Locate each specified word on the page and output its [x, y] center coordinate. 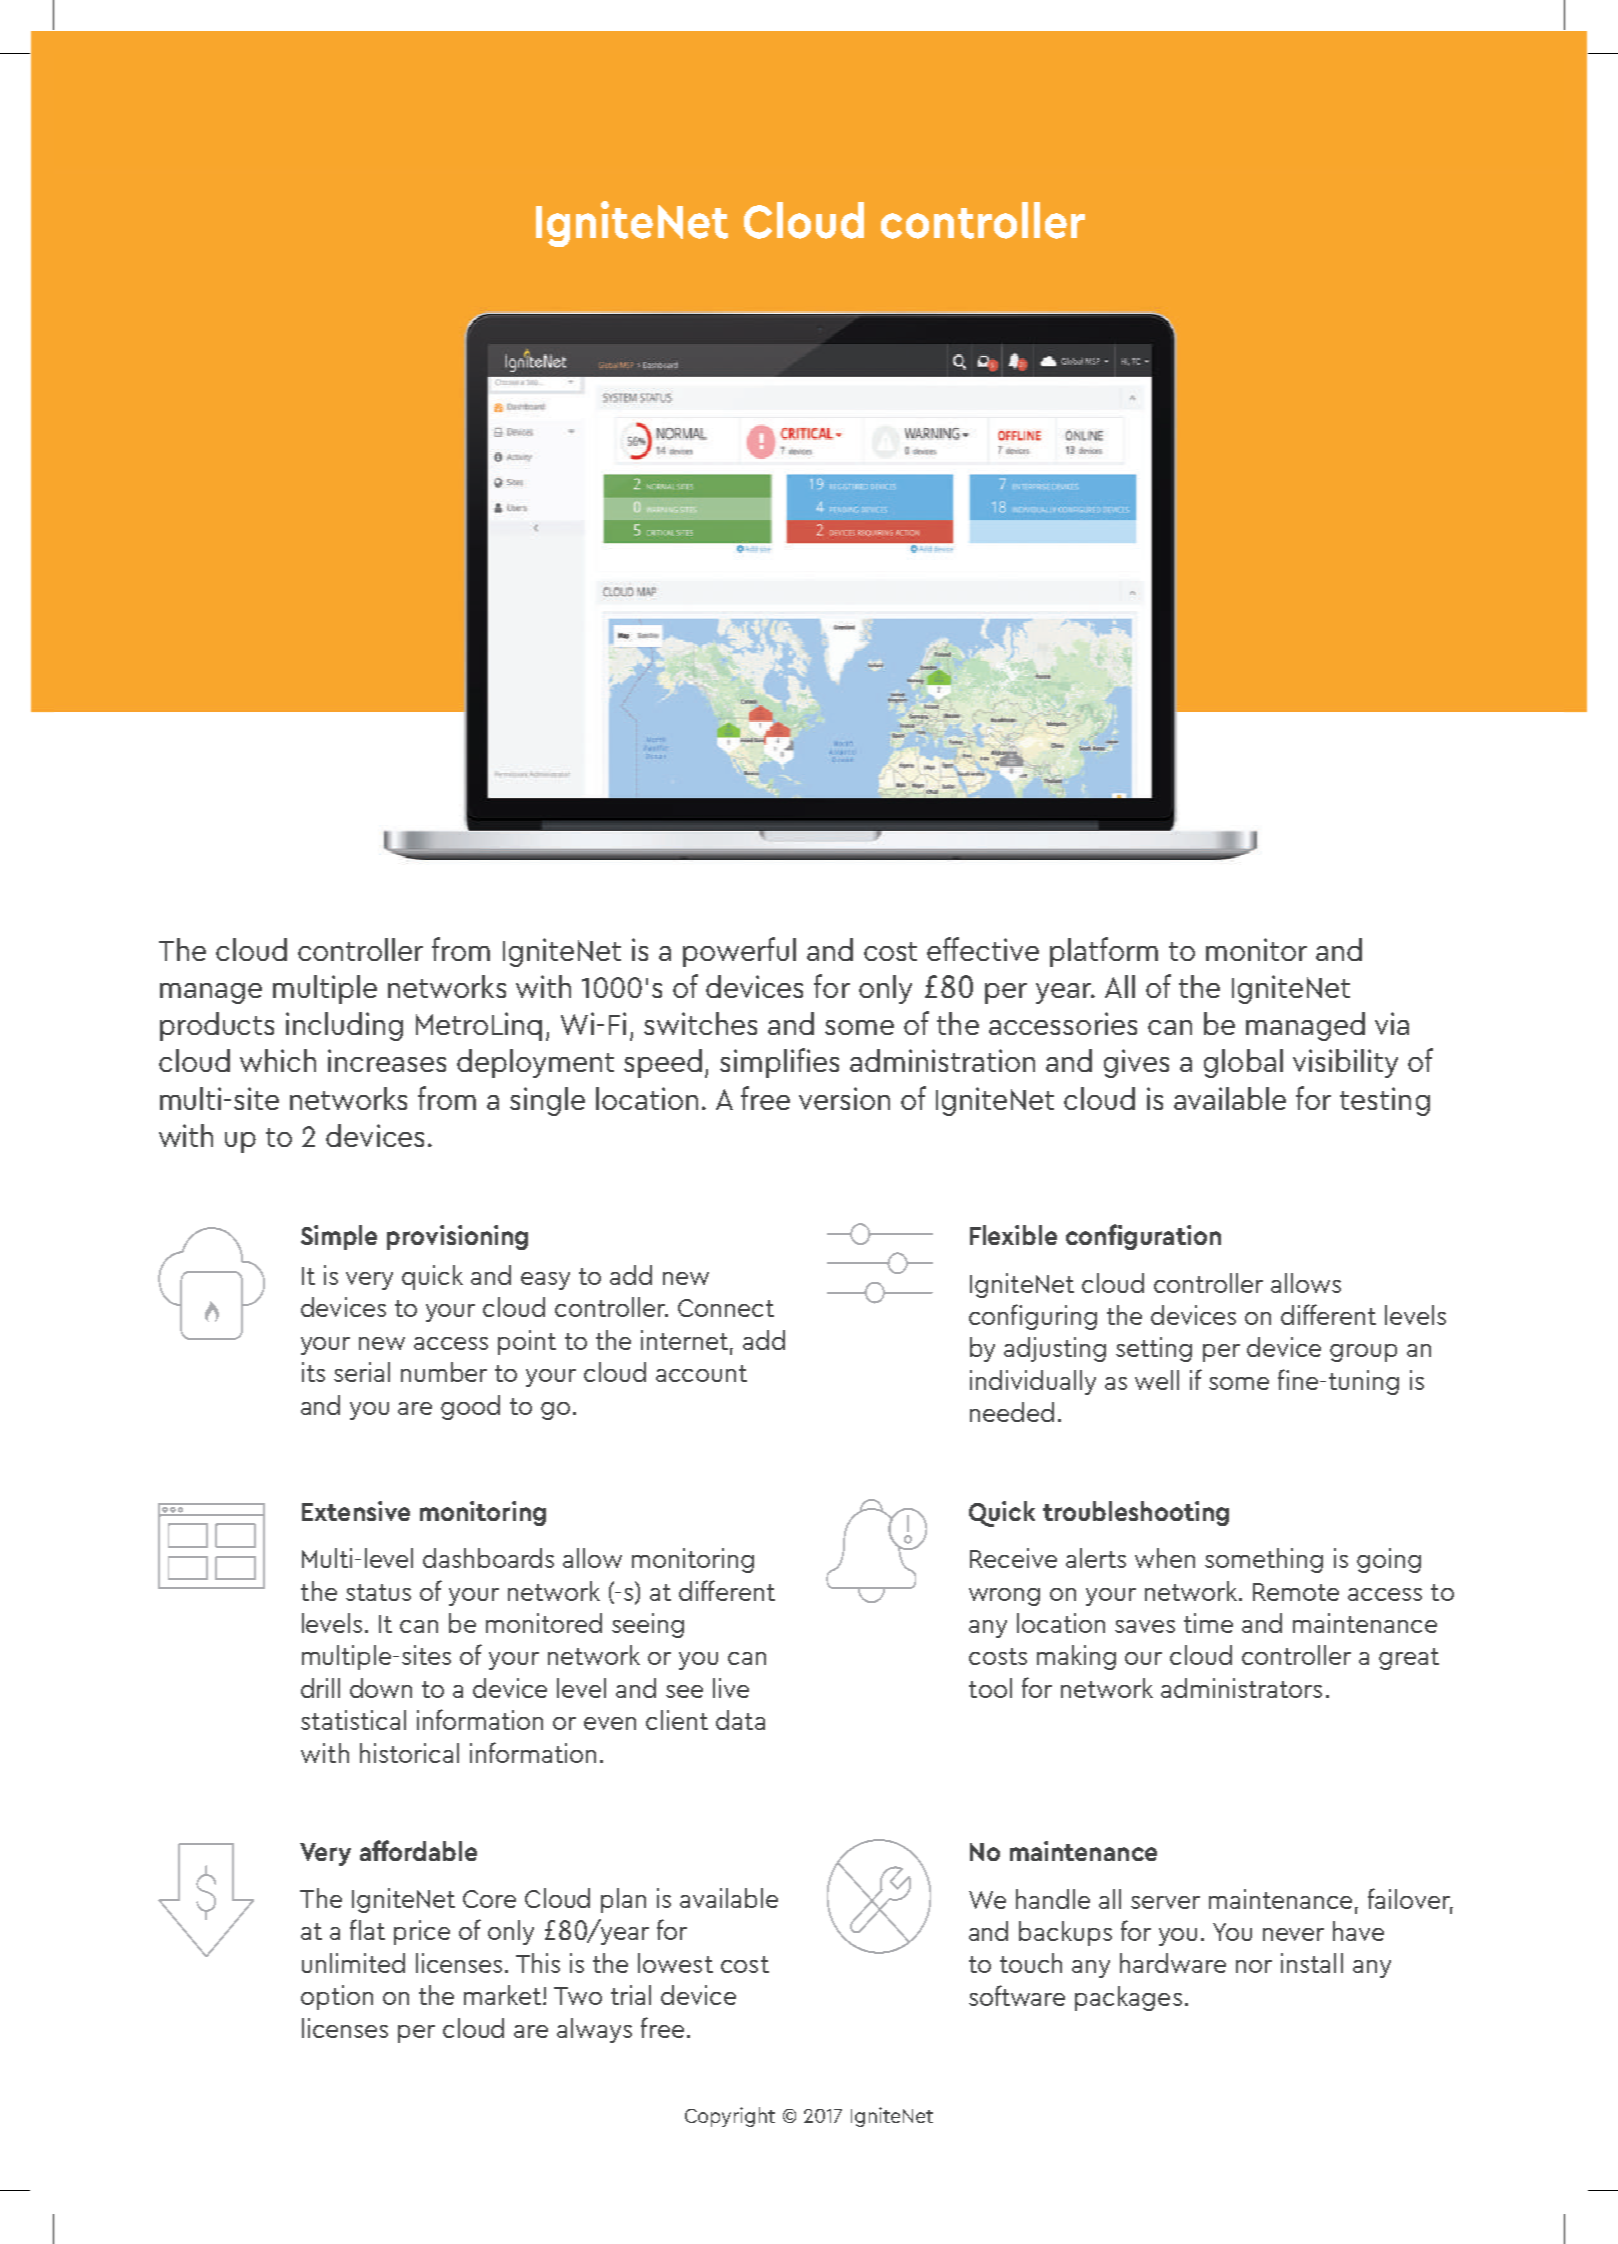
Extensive [356, 1511]
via [1392, 1023]
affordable [418, 1850]
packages [1128, 1998]
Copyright [730, 2117]
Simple [339, 1237]
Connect [726, 1308]
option [337, 1997]
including [344, 1026]
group [1363, 1353]
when [1165, 1558]
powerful [739, 952]
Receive [1013, 1558]
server [1165, 1902]
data [740, 1720]
